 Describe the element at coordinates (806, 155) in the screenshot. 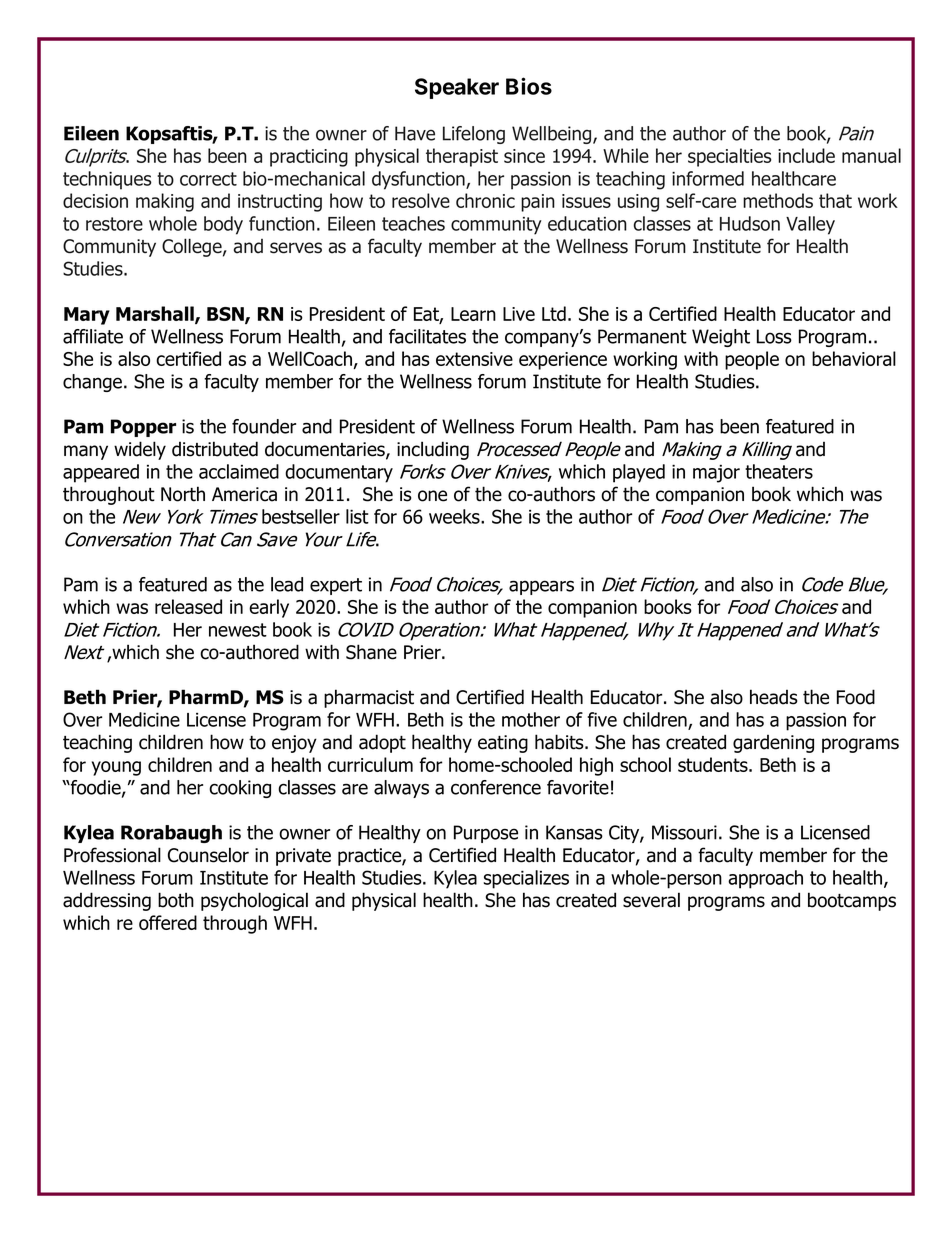

I see `include` at that location.
